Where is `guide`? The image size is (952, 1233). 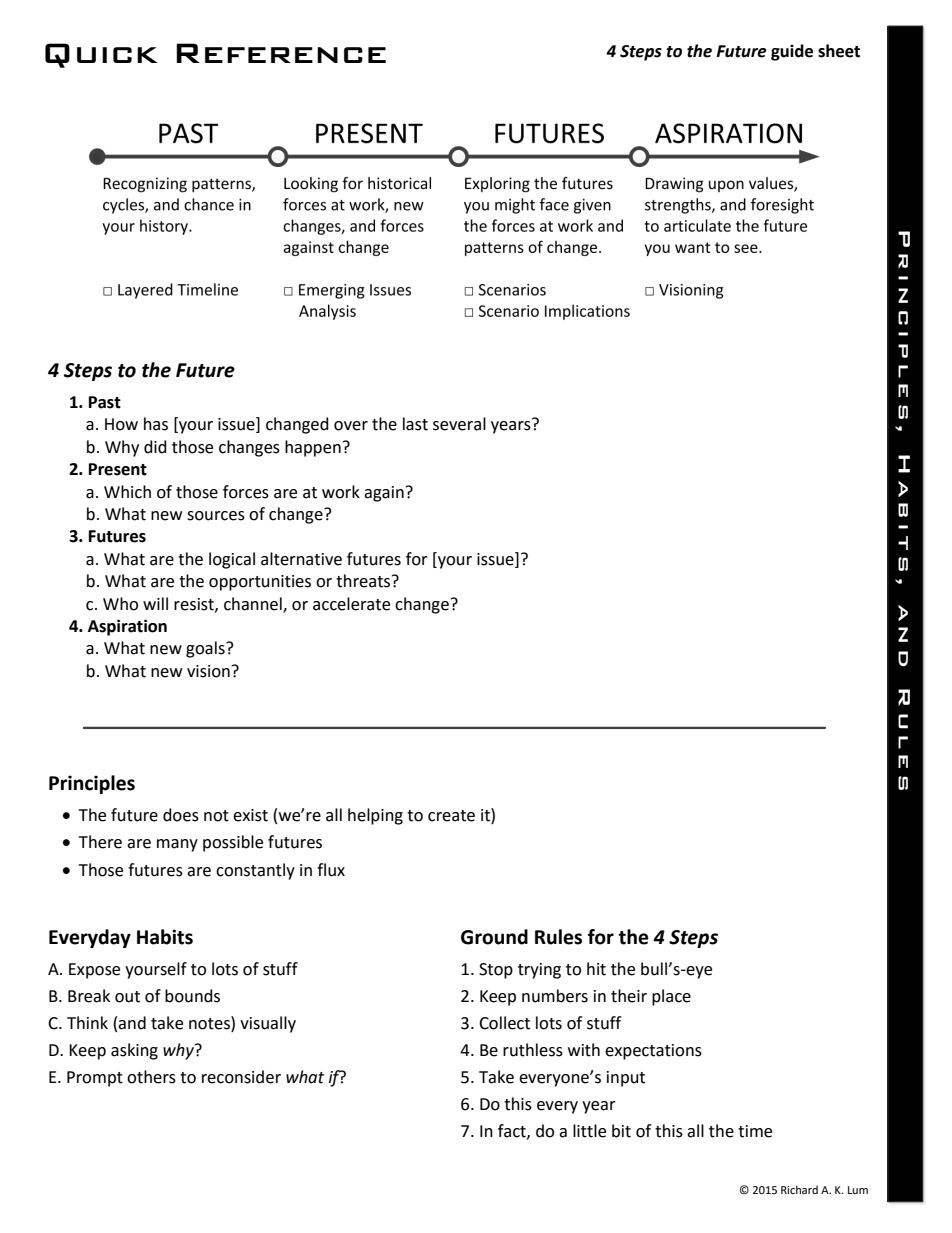 guide is located at coordinates (792, 52).
